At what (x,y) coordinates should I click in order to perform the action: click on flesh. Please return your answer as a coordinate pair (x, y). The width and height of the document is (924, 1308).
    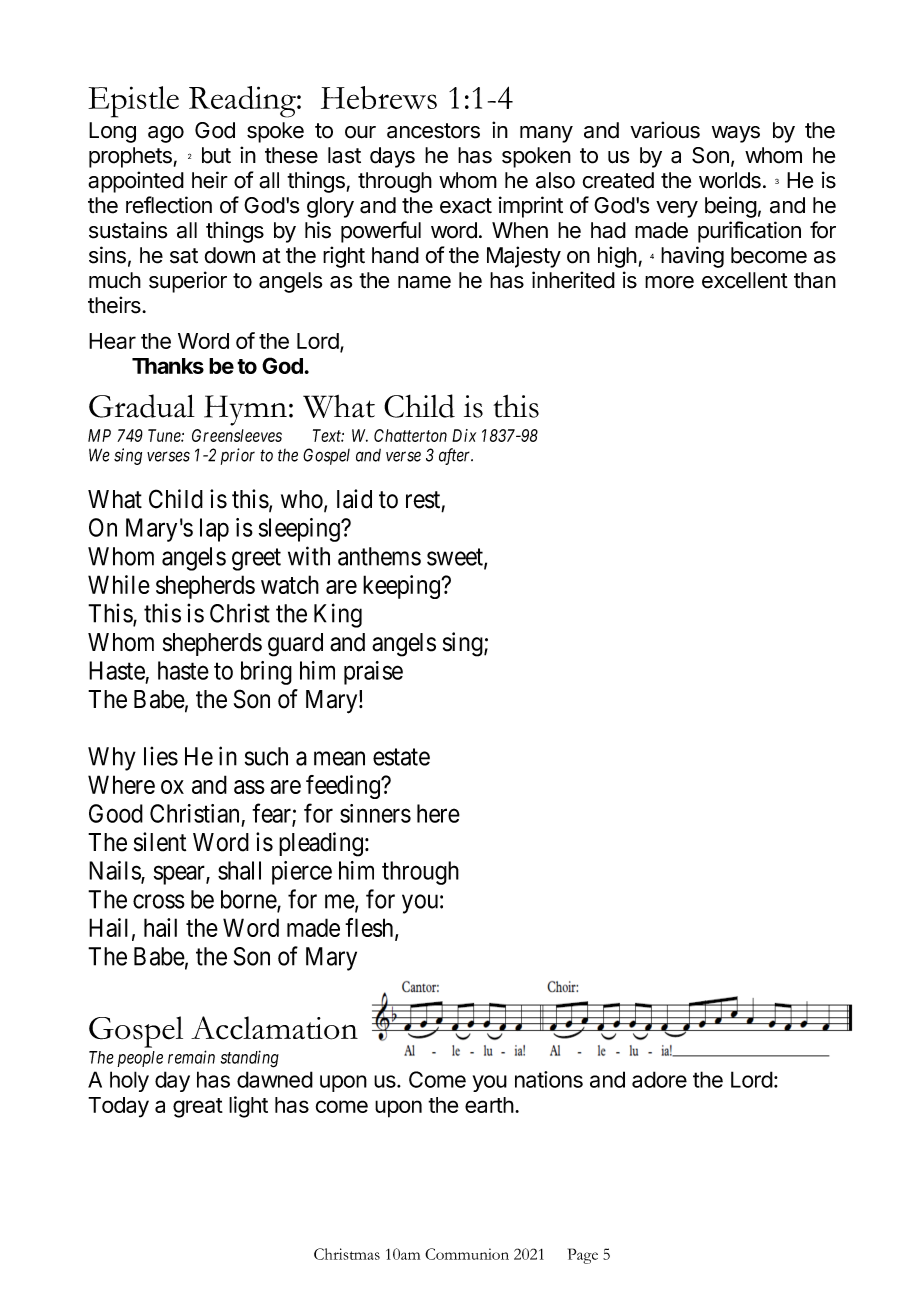
    Looking at the image, I should click on (370, 928).
